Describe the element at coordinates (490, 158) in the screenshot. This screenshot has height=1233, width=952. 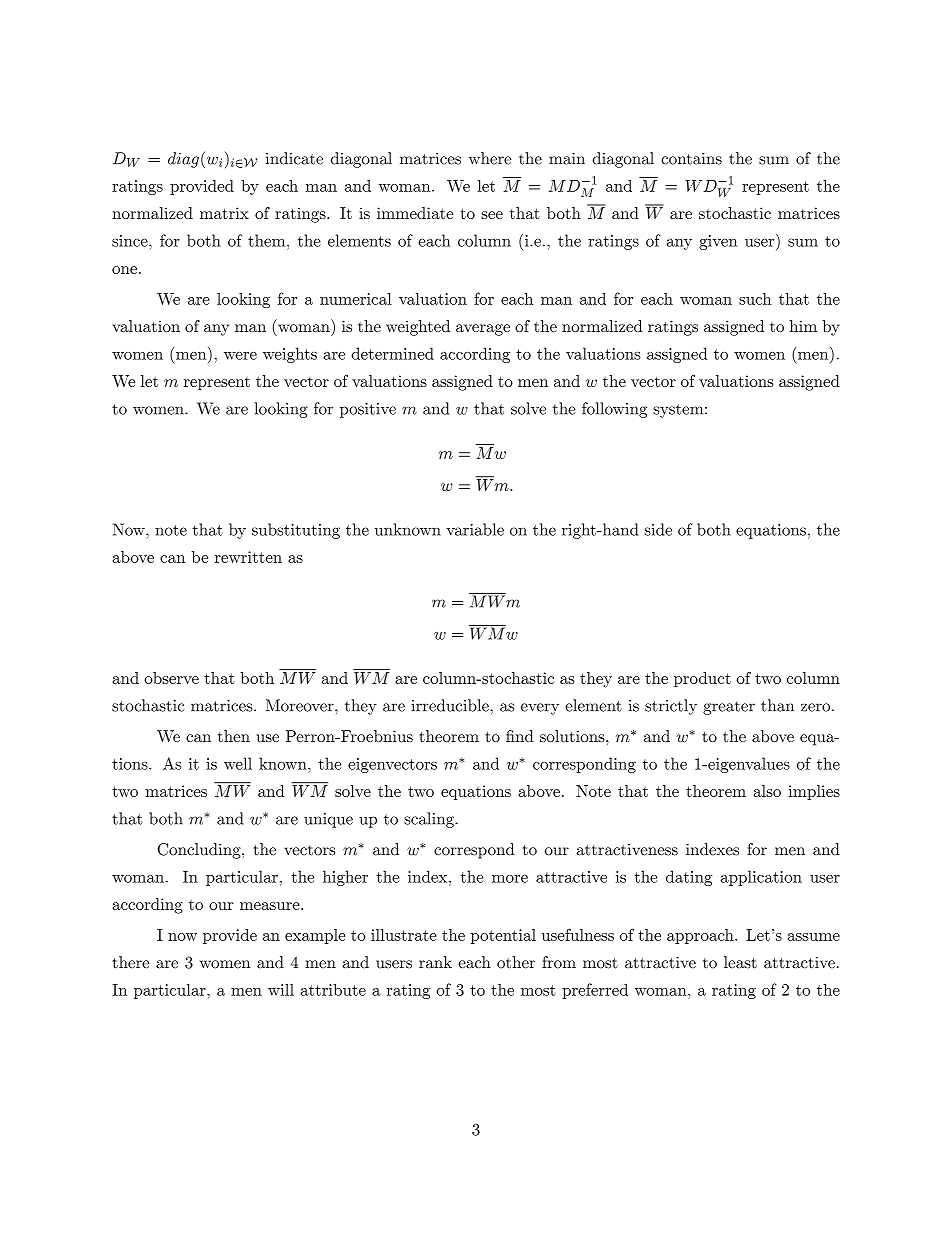
I see `where` at that location.
